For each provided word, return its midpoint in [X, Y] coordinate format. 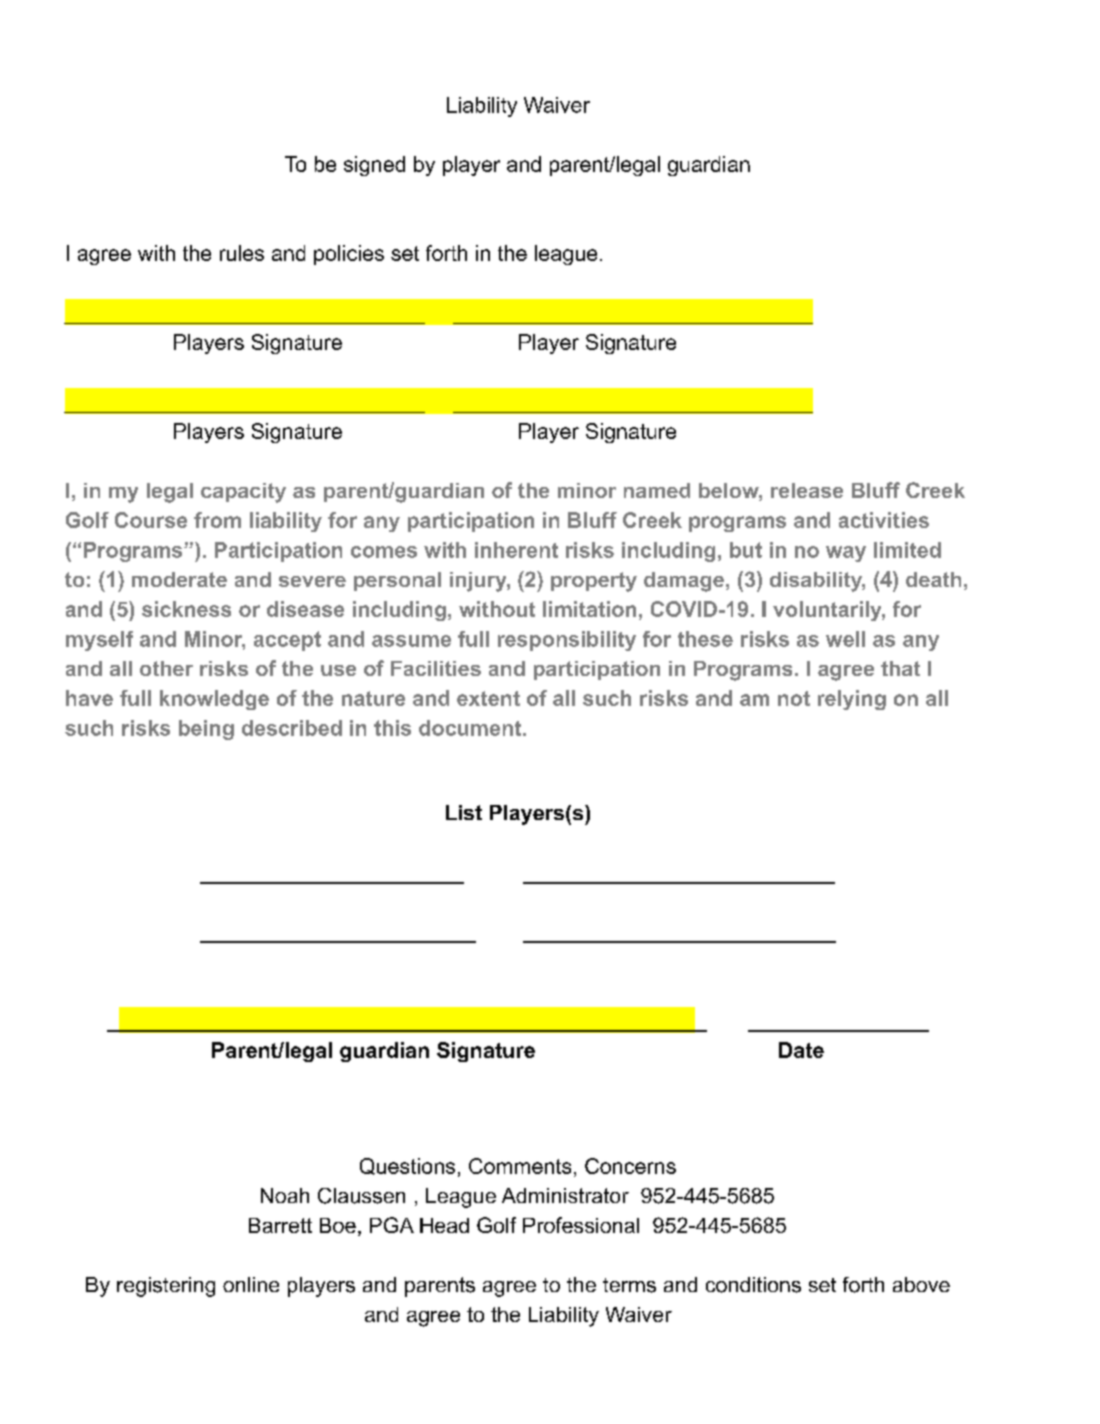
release [807, 490]
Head [444, 1225]
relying [852, 700]
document [470, 728]
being [206, 730]
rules [242, 253]
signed [374, 166]
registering [166, 1287]
